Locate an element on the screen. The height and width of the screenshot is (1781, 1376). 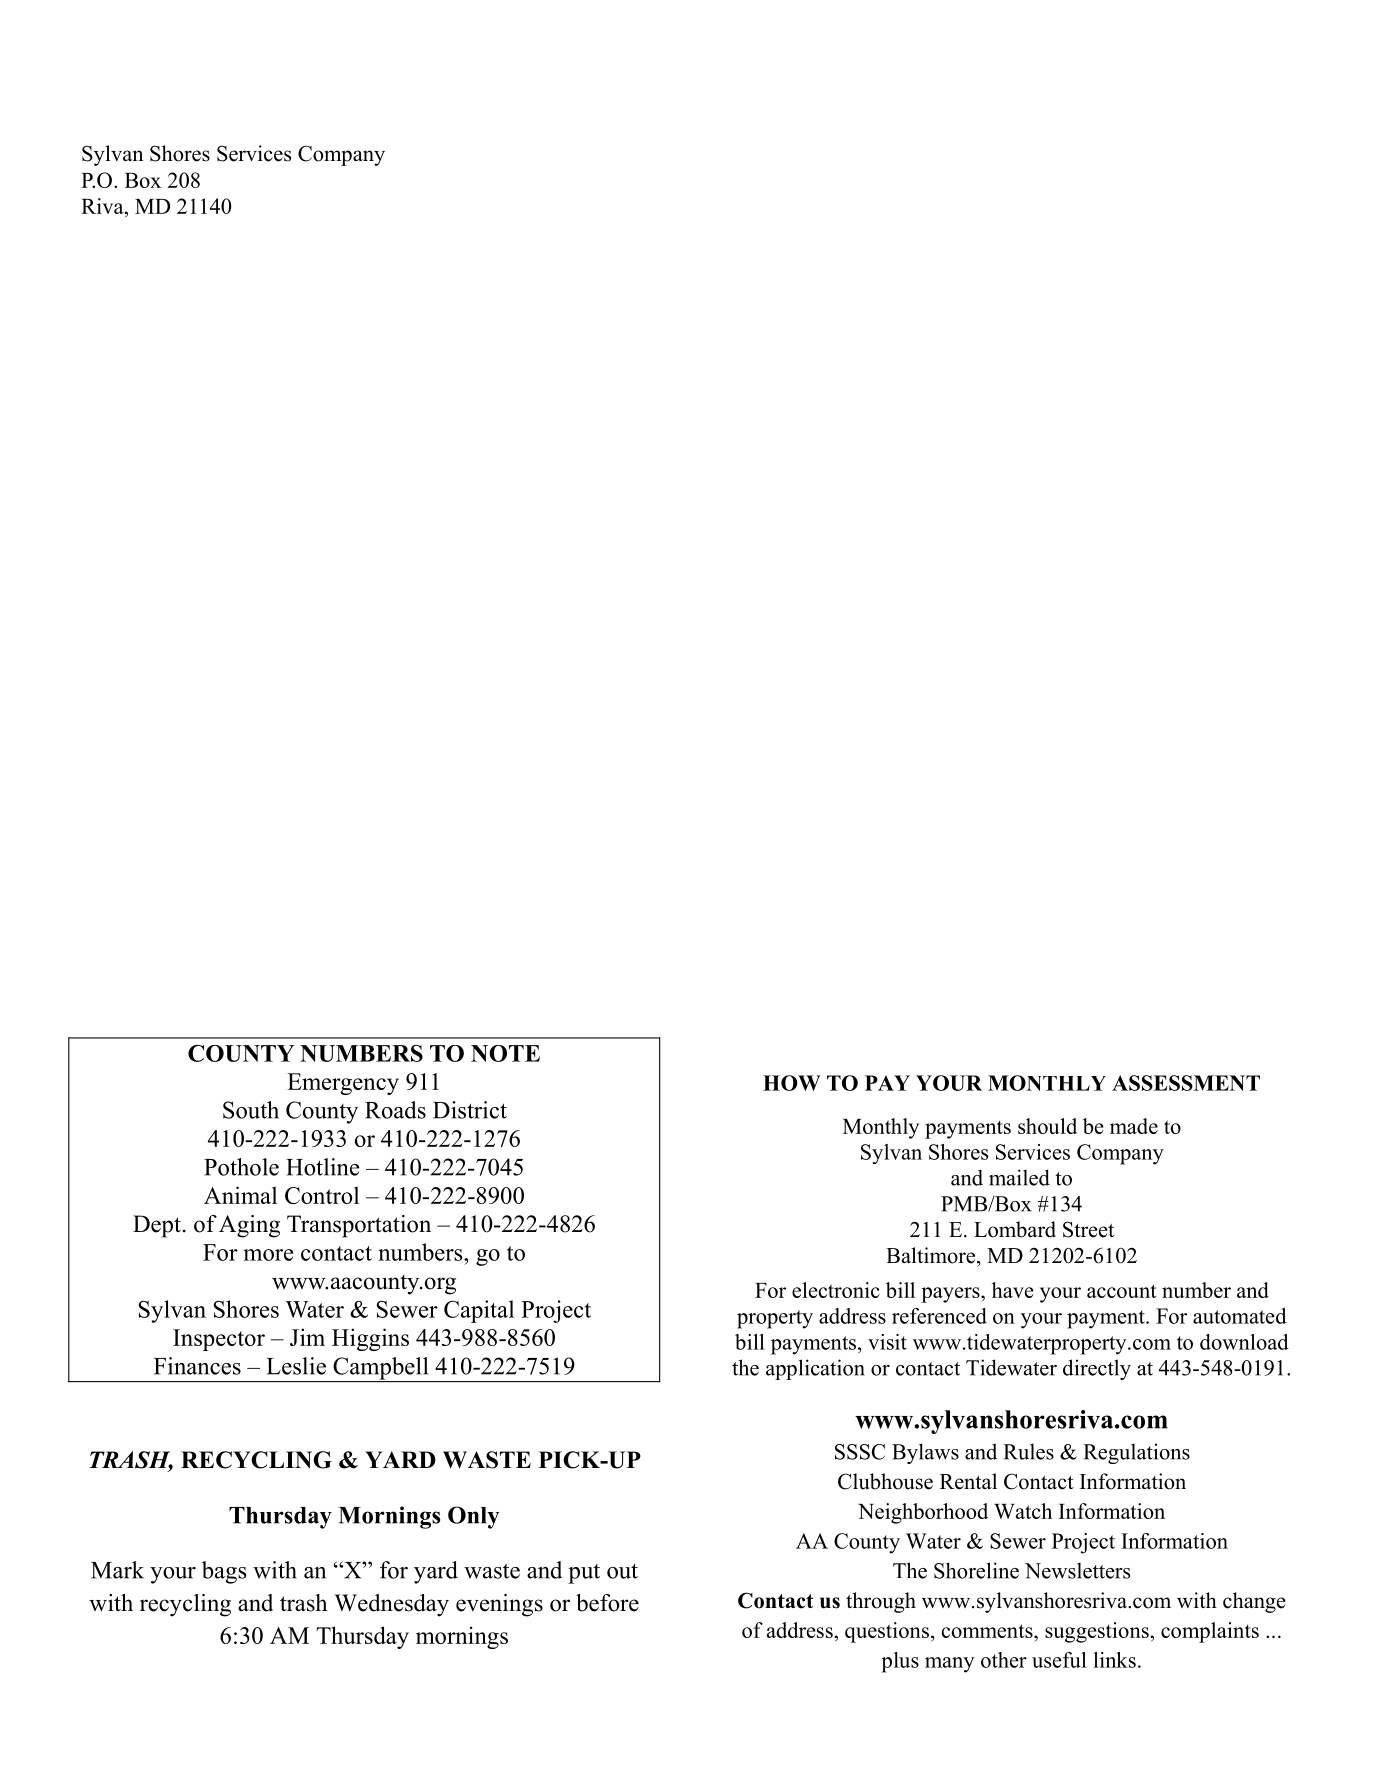
Clubhouse is located at coordinates (885, 1481).
